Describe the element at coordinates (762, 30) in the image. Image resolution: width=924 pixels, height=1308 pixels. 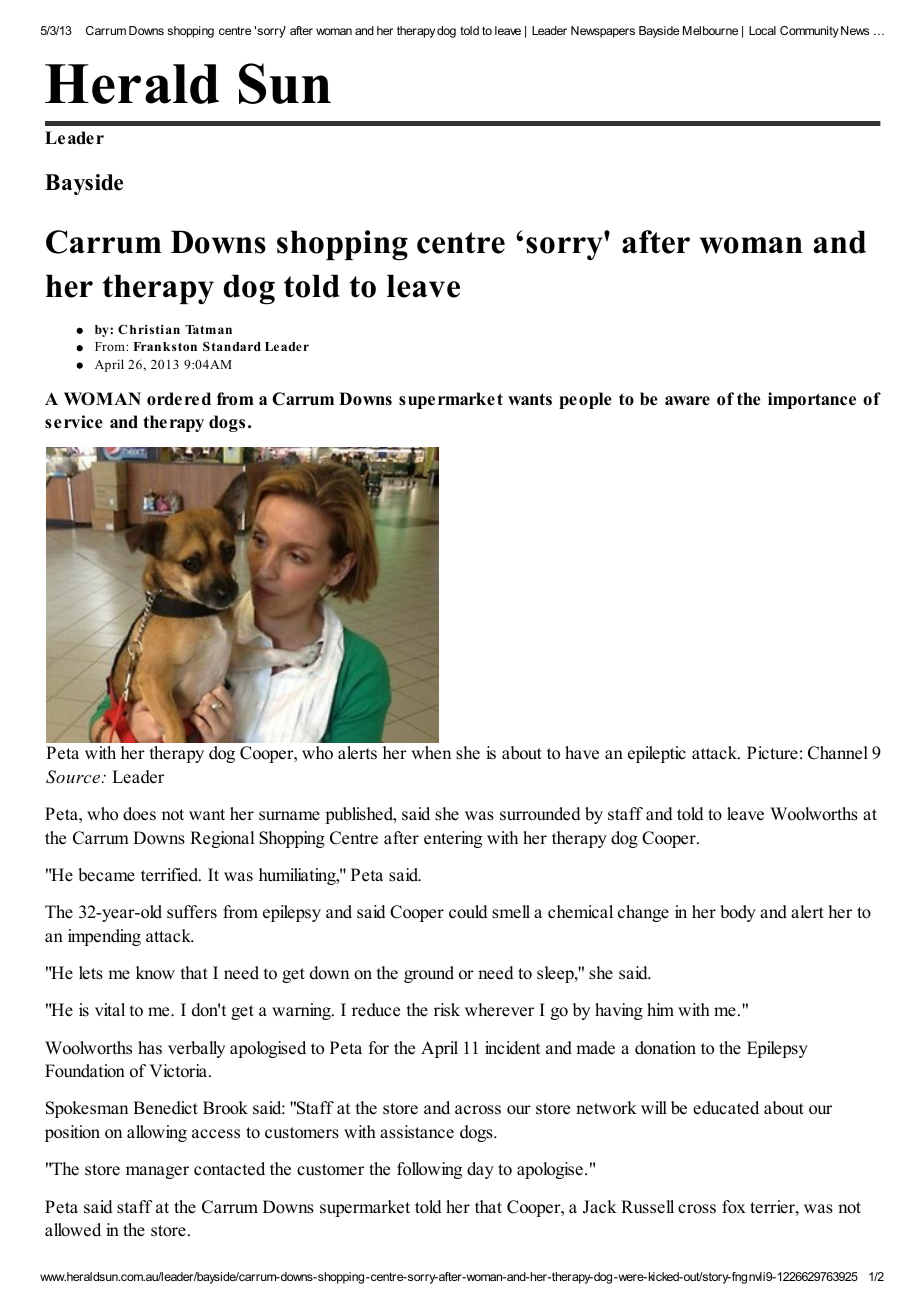
I see `Local` at that location.
